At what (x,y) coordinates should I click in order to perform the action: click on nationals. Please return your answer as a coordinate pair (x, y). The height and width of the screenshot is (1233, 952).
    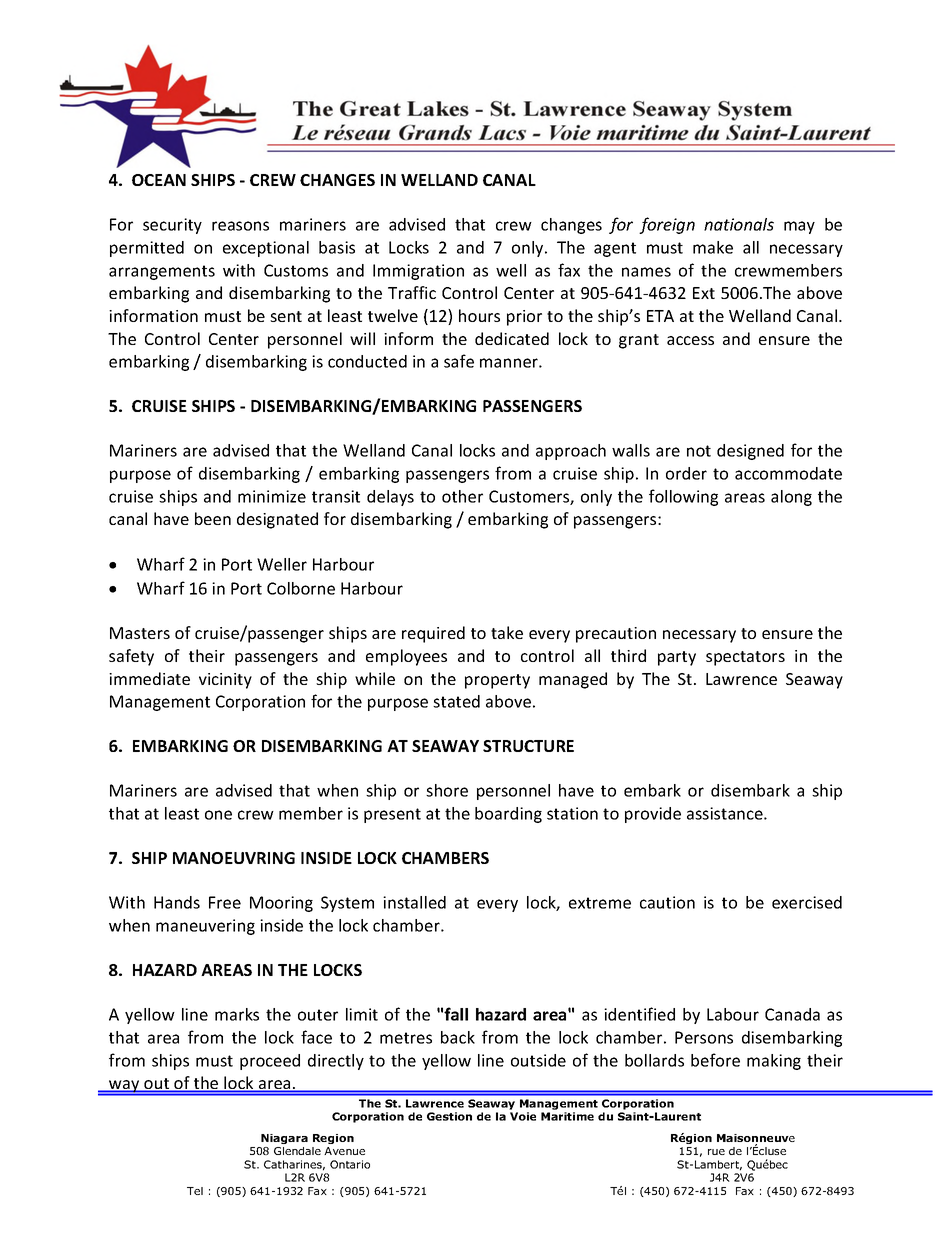
    Looking at the image, I should click on (739, 224).
